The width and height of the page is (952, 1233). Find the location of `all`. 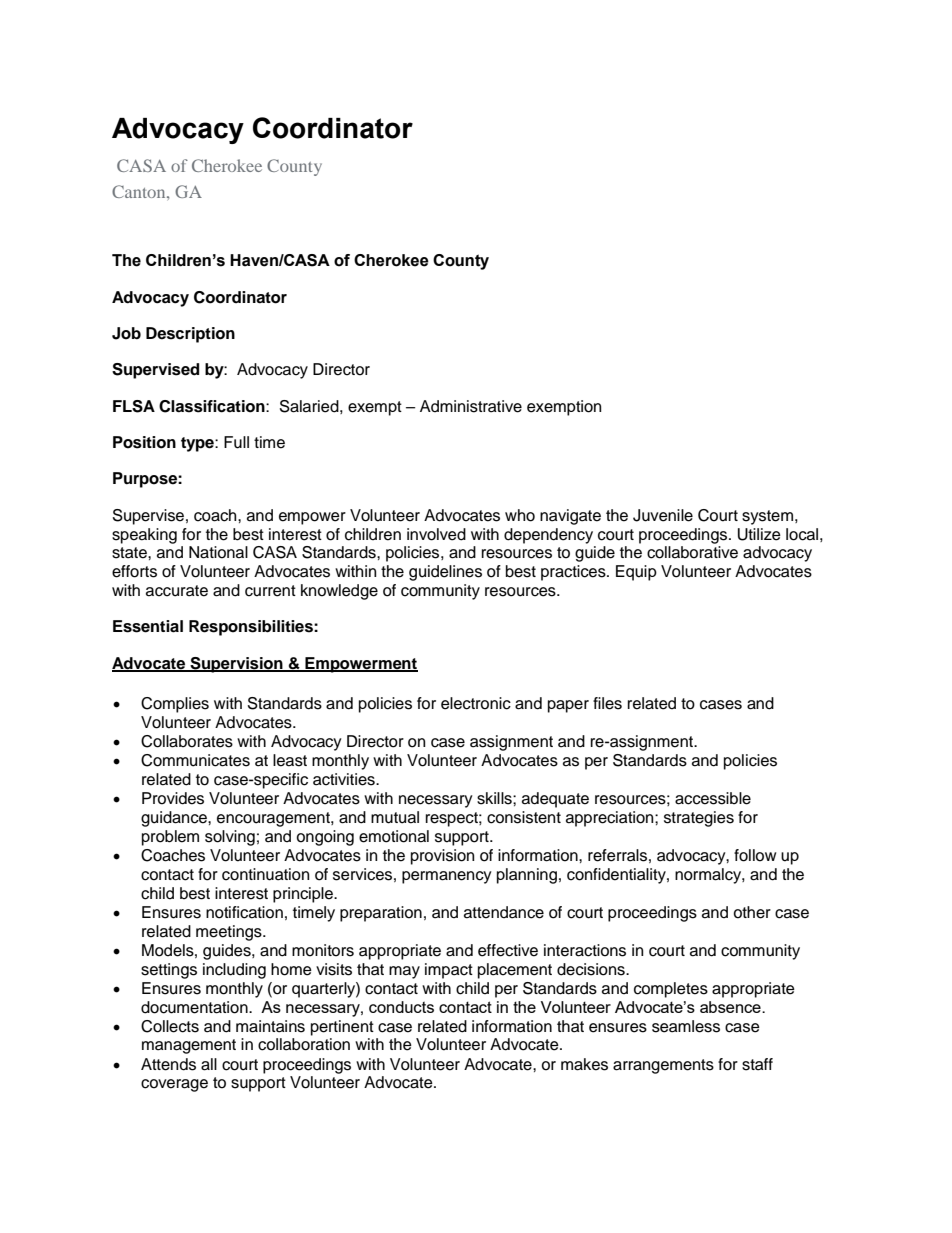

all is located at coordinates (209, 1064).
